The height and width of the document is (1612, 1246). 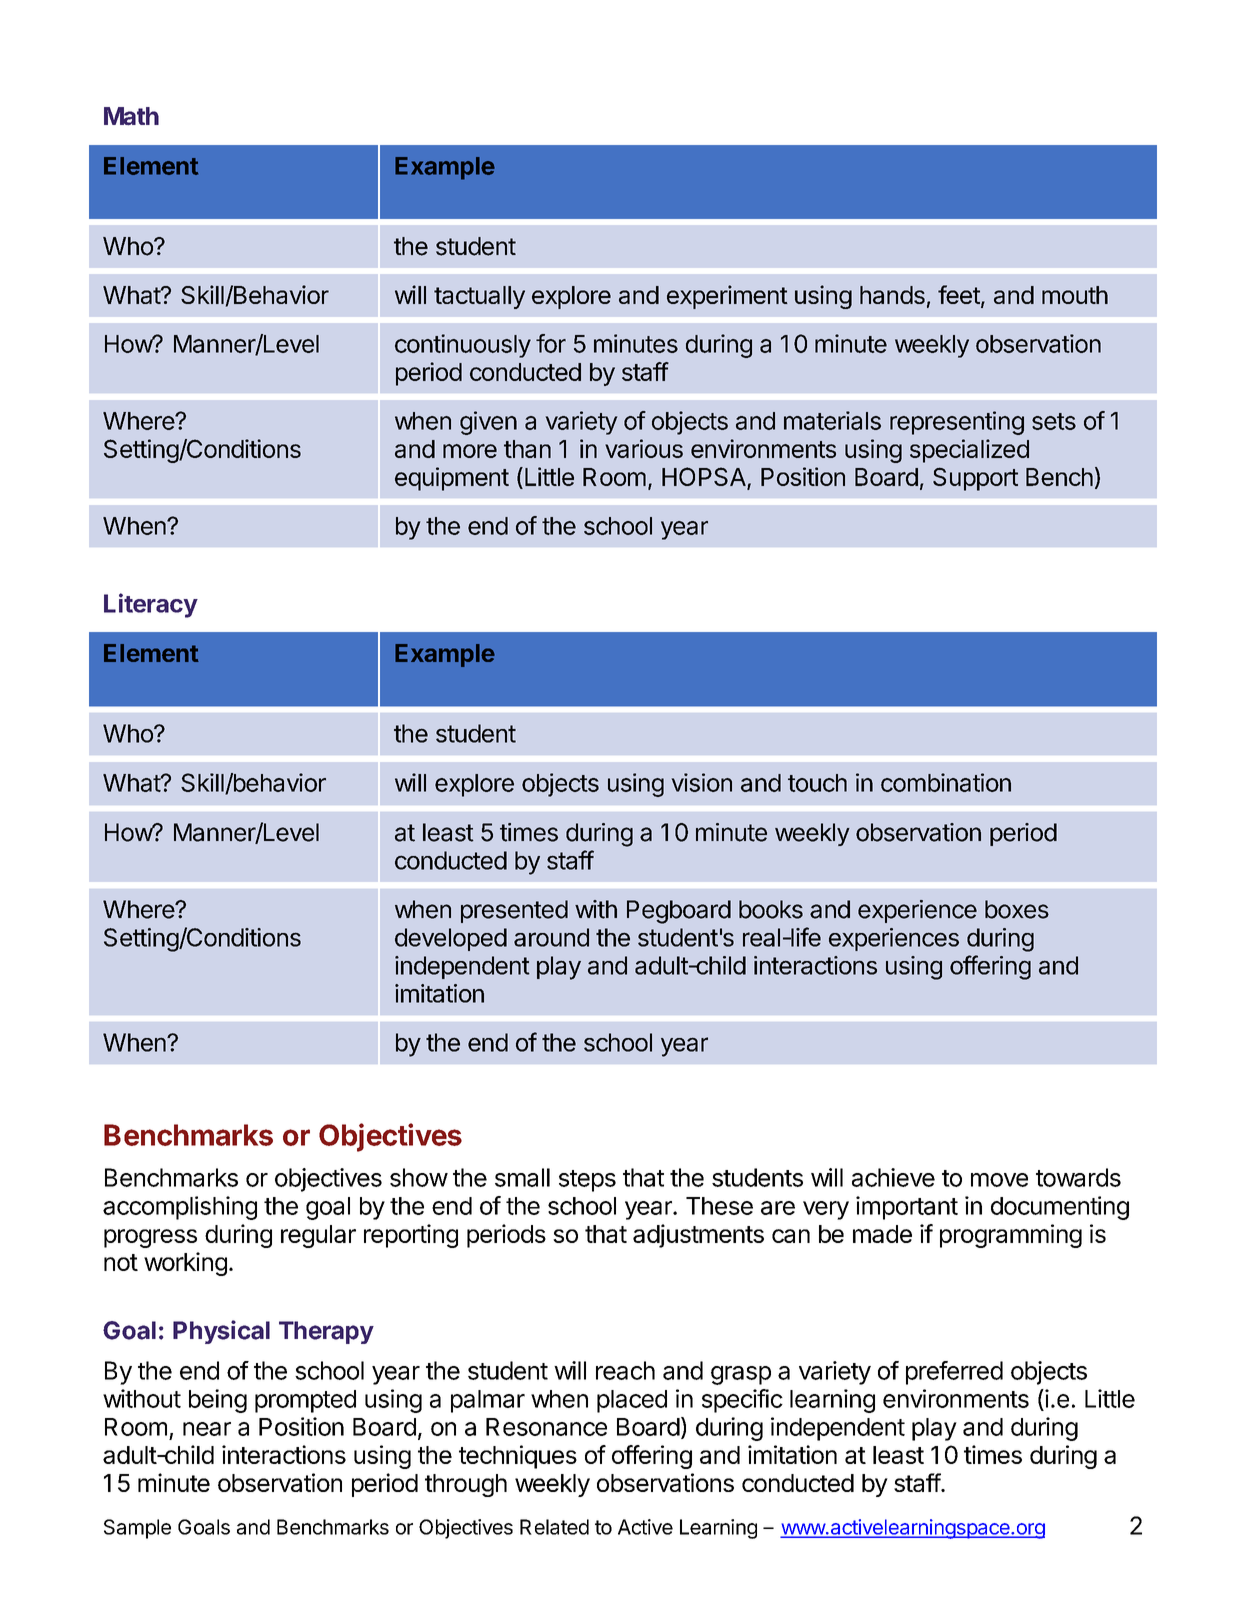 I want to click on Math, so click(x=131, y=116).
